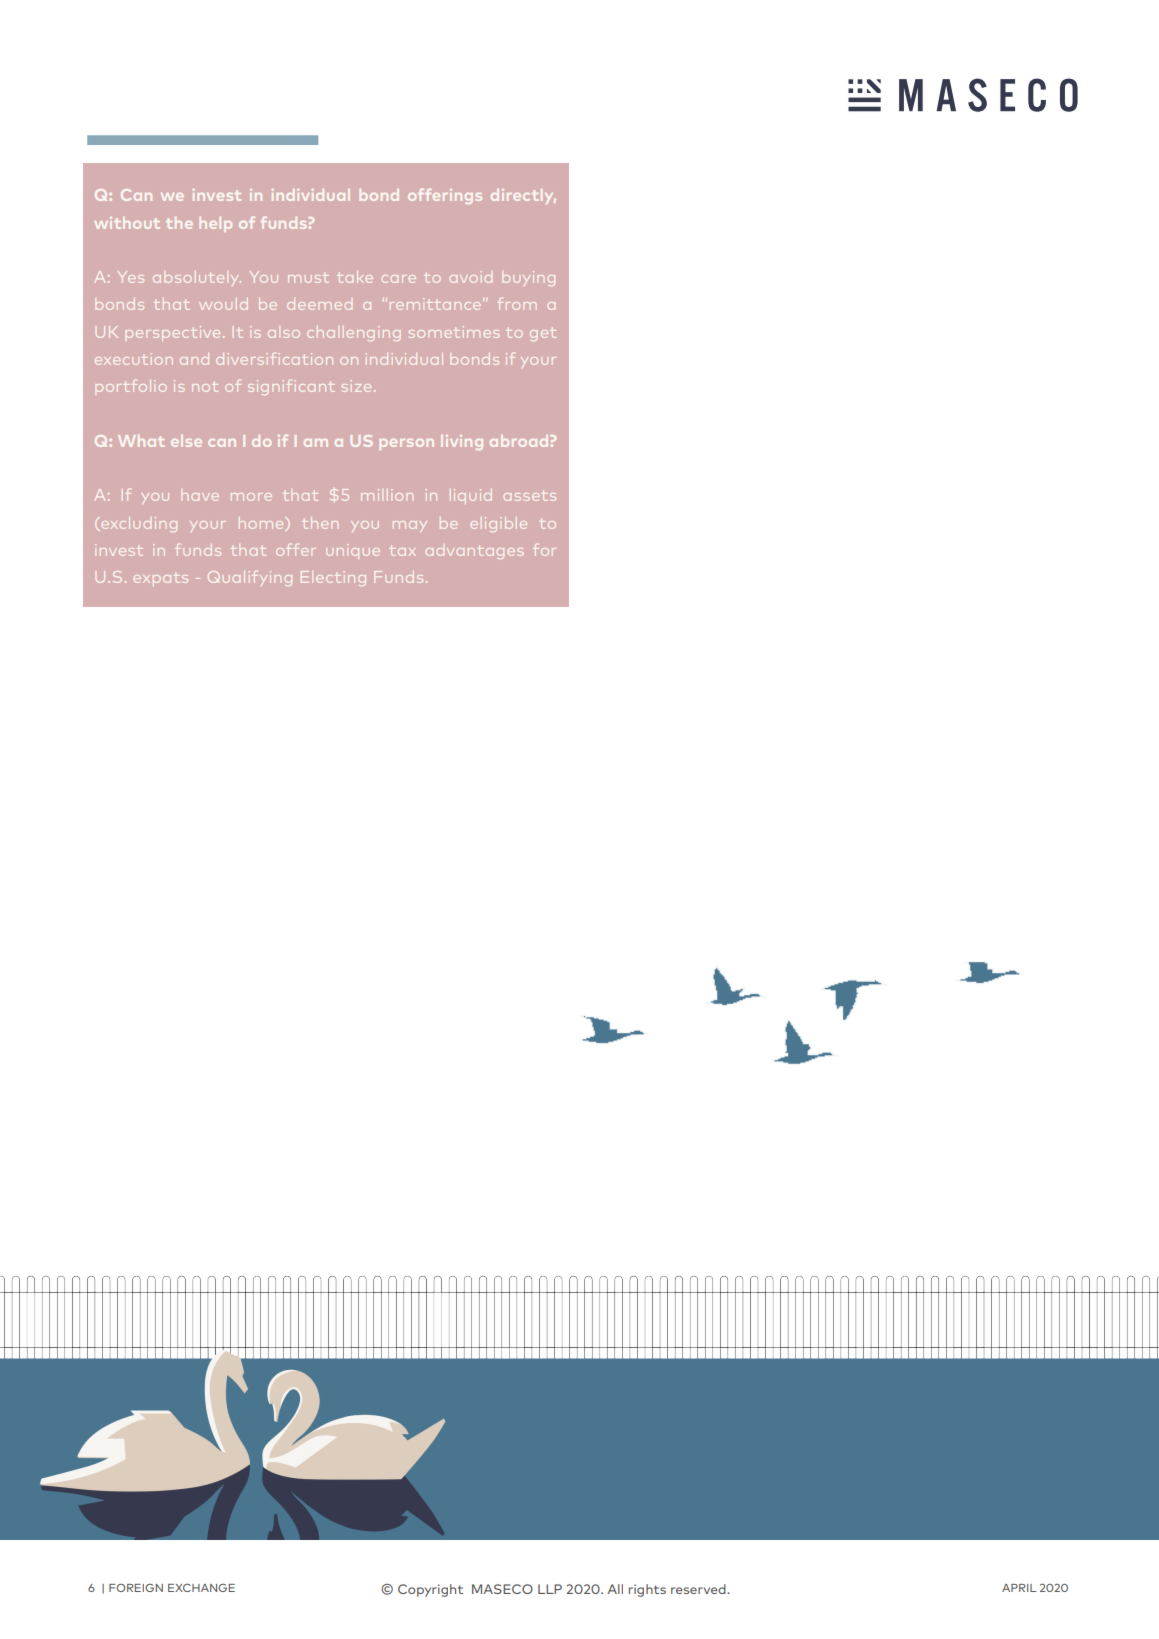 The height and width of the image is (1639, 1159). What do you see at coordinates (499, 524) in the image?
I see `eligible` at bounding box center [499, 524].
